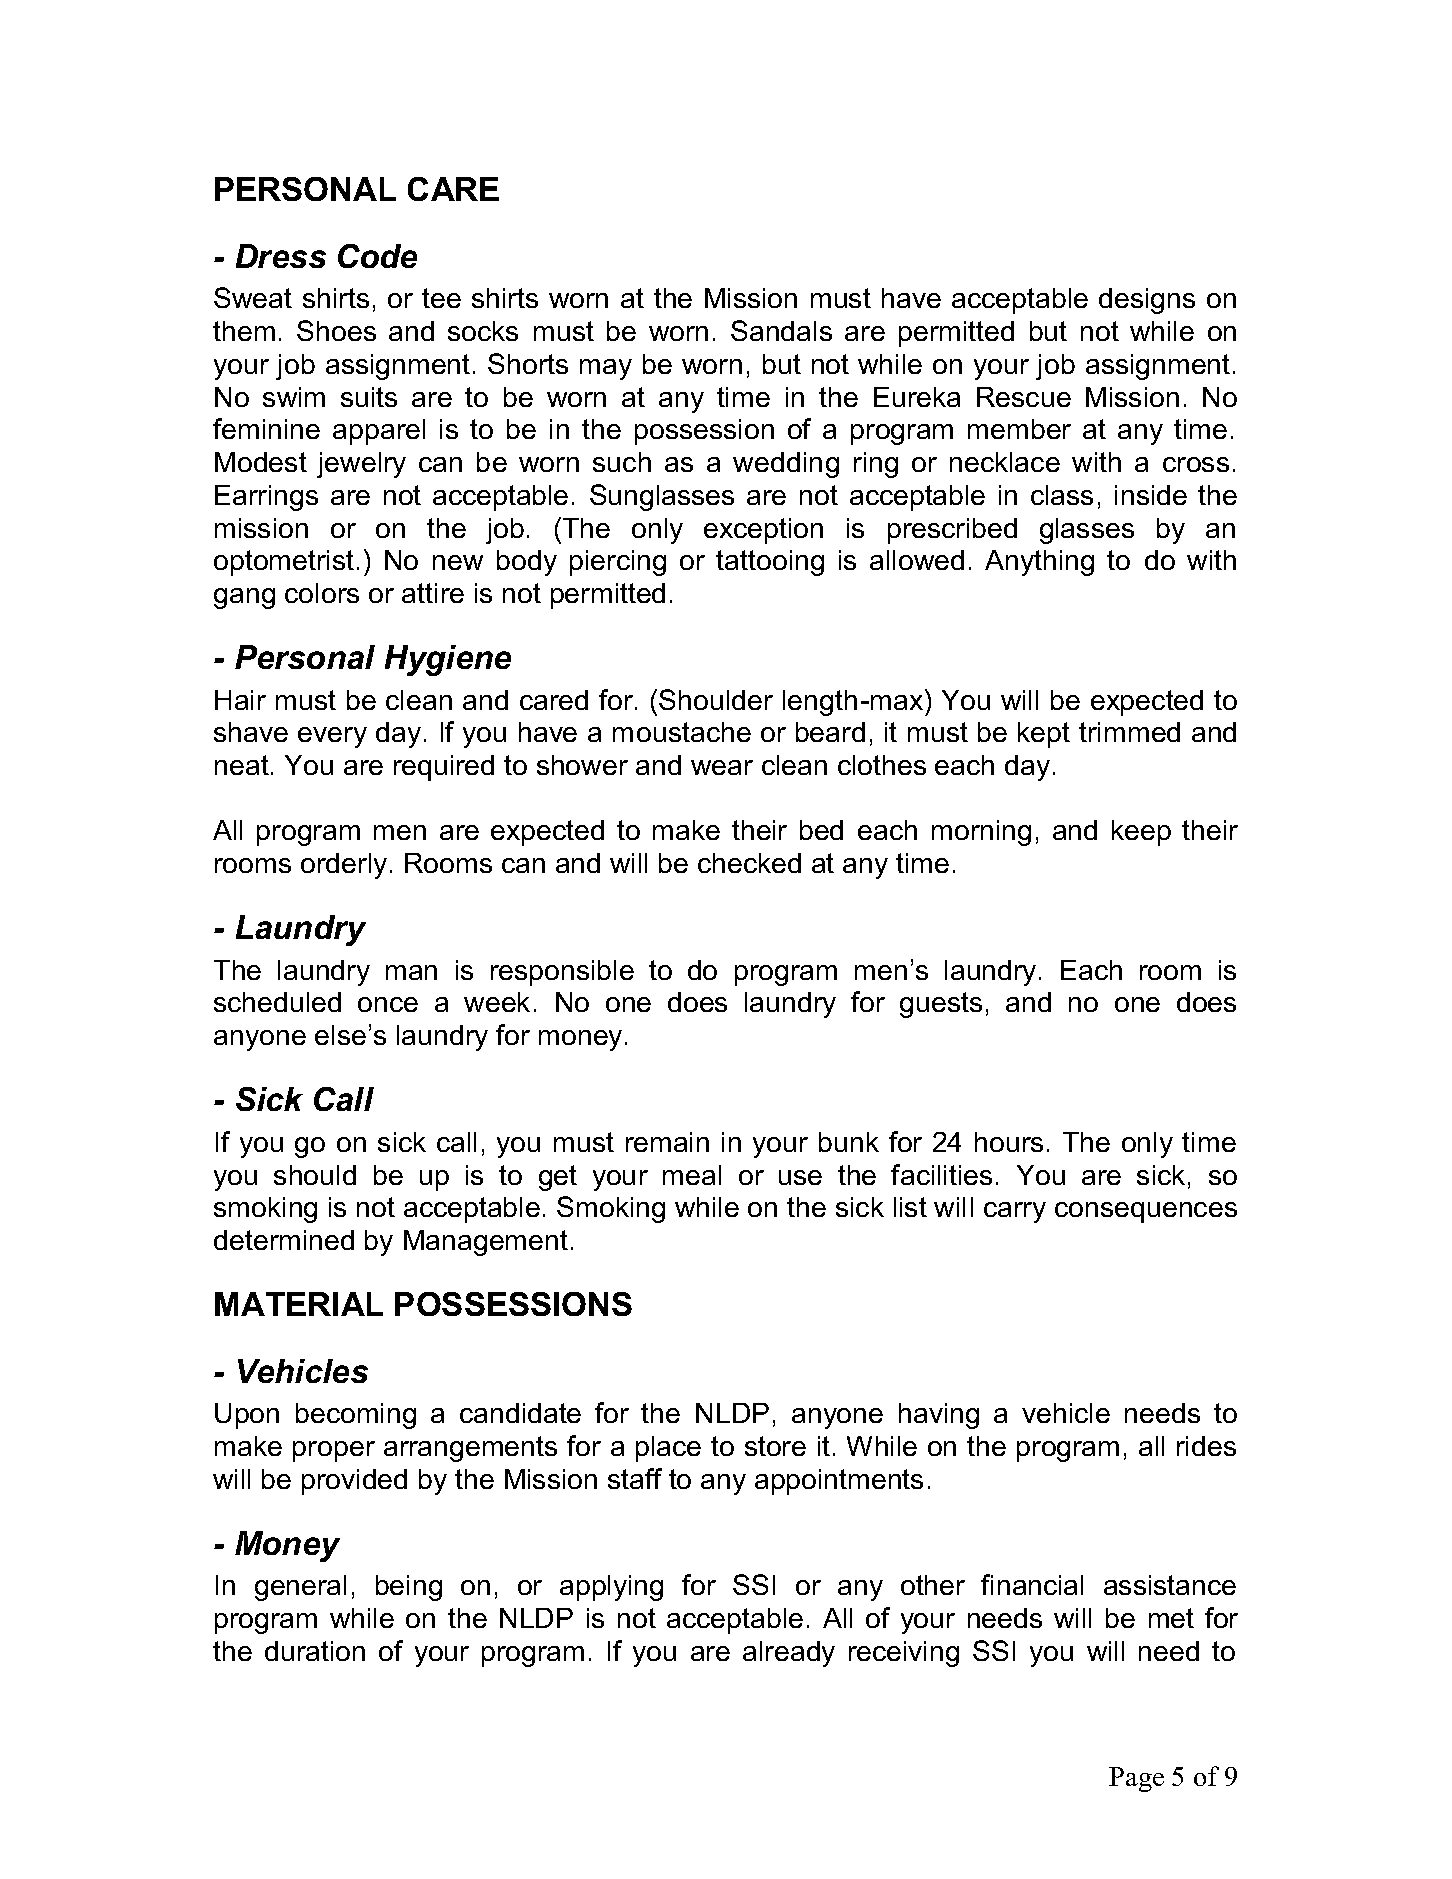  I want to click on duration, so click(315, 1651).
